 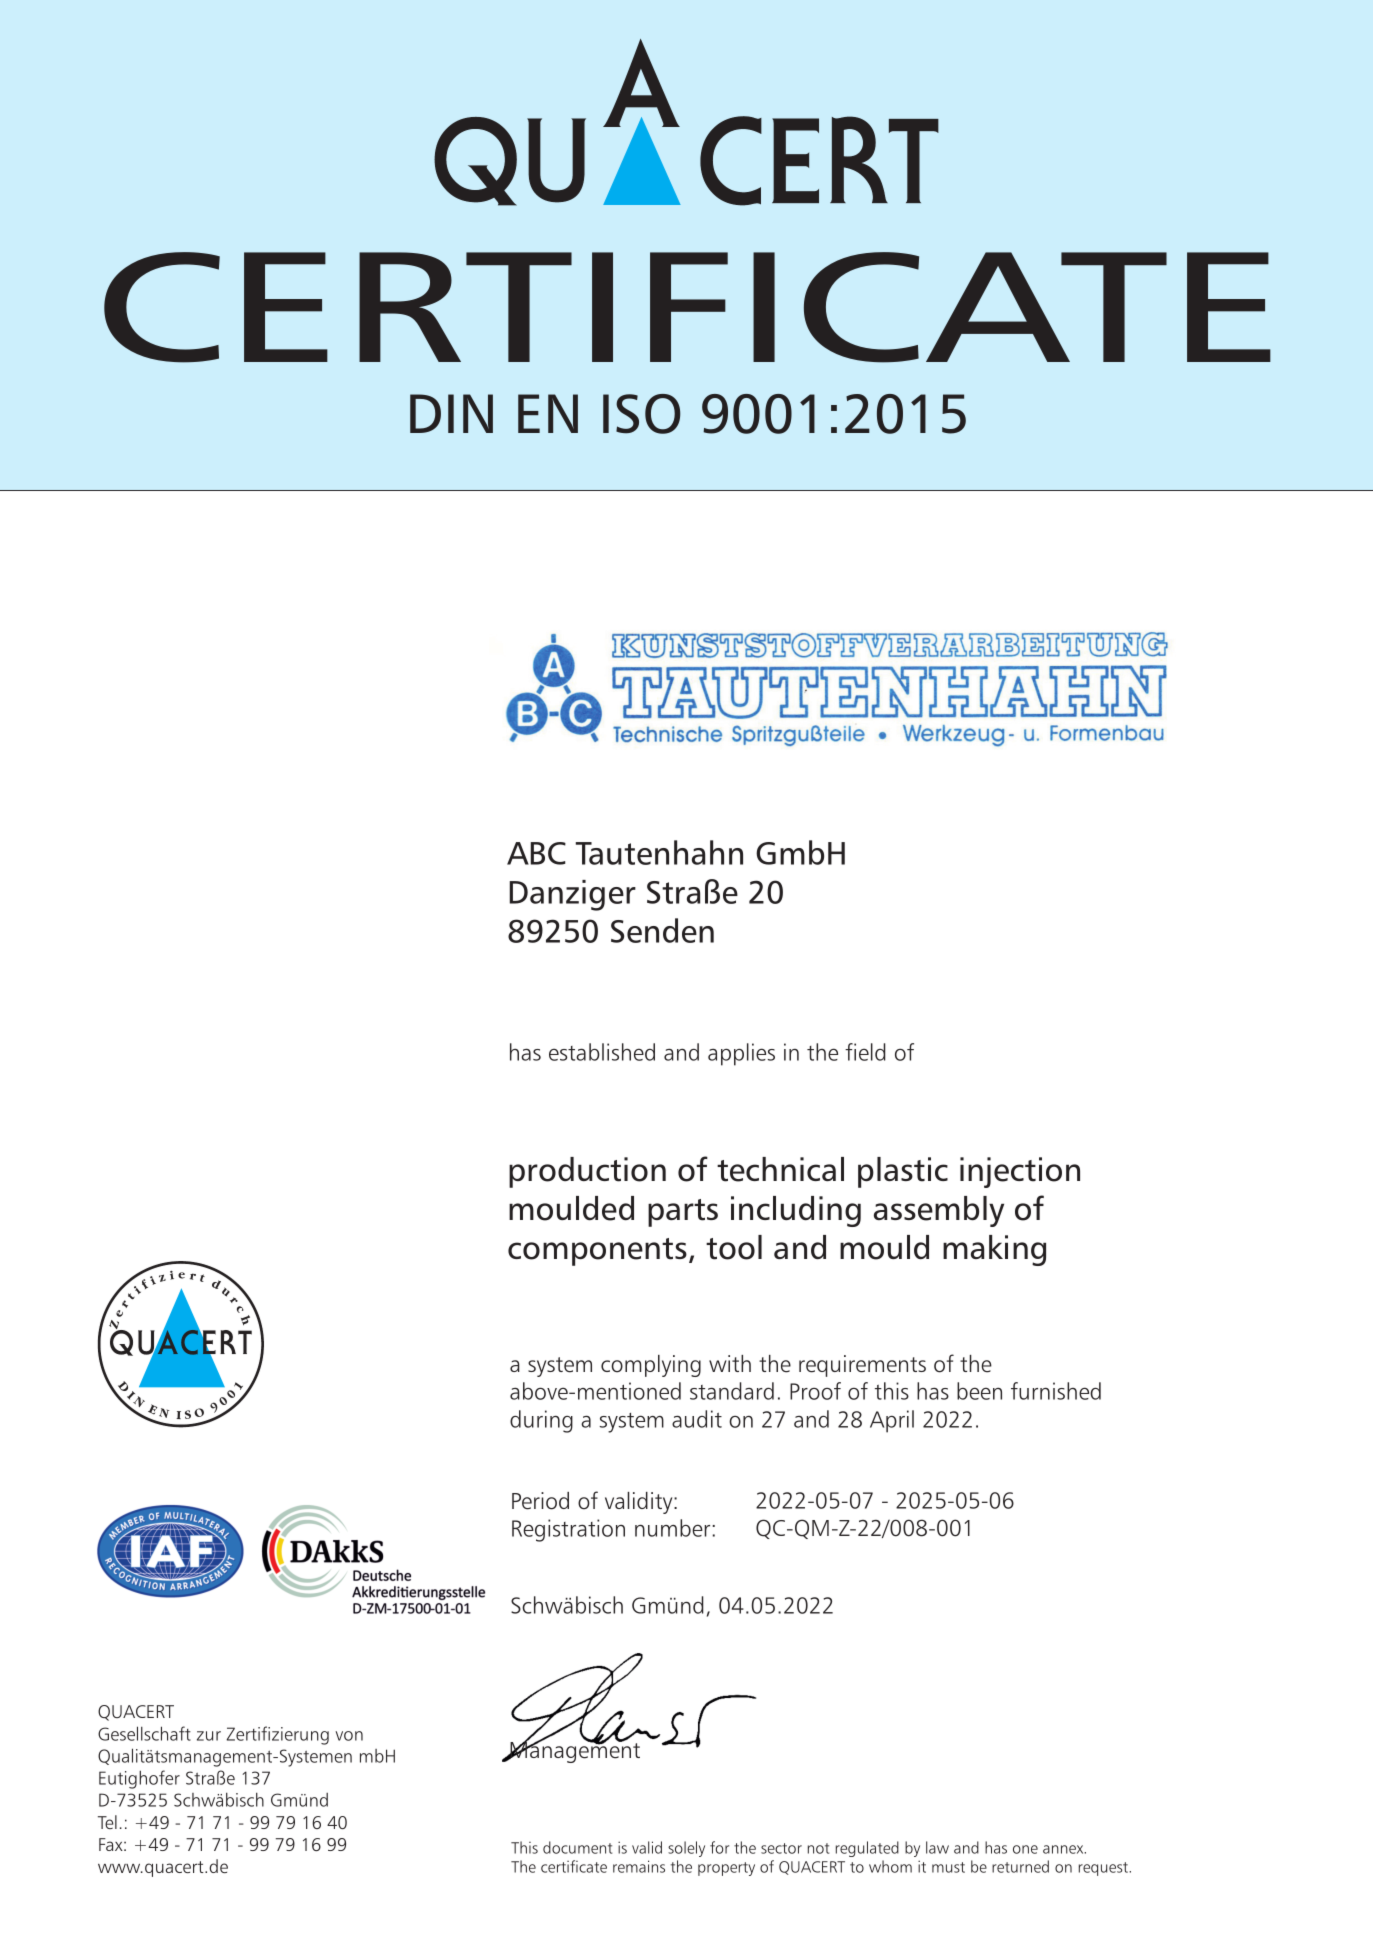 What do you see at coordinates (577, 1847) in the image?
I see `document` at bounding box center [577, 1847].
